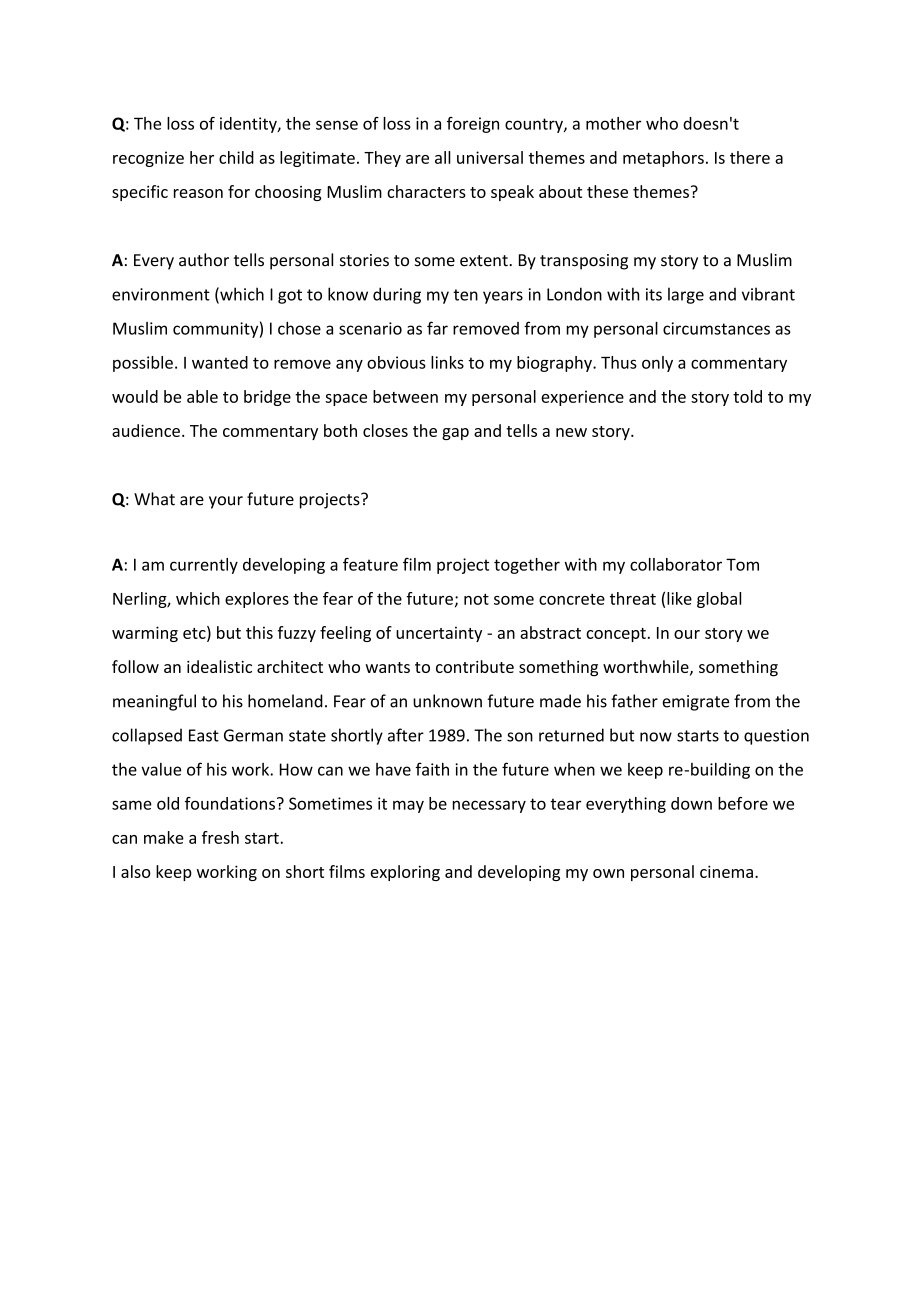  Describe the element at coordinates (236, 157) in the screenshot. I see `child` at that location.
